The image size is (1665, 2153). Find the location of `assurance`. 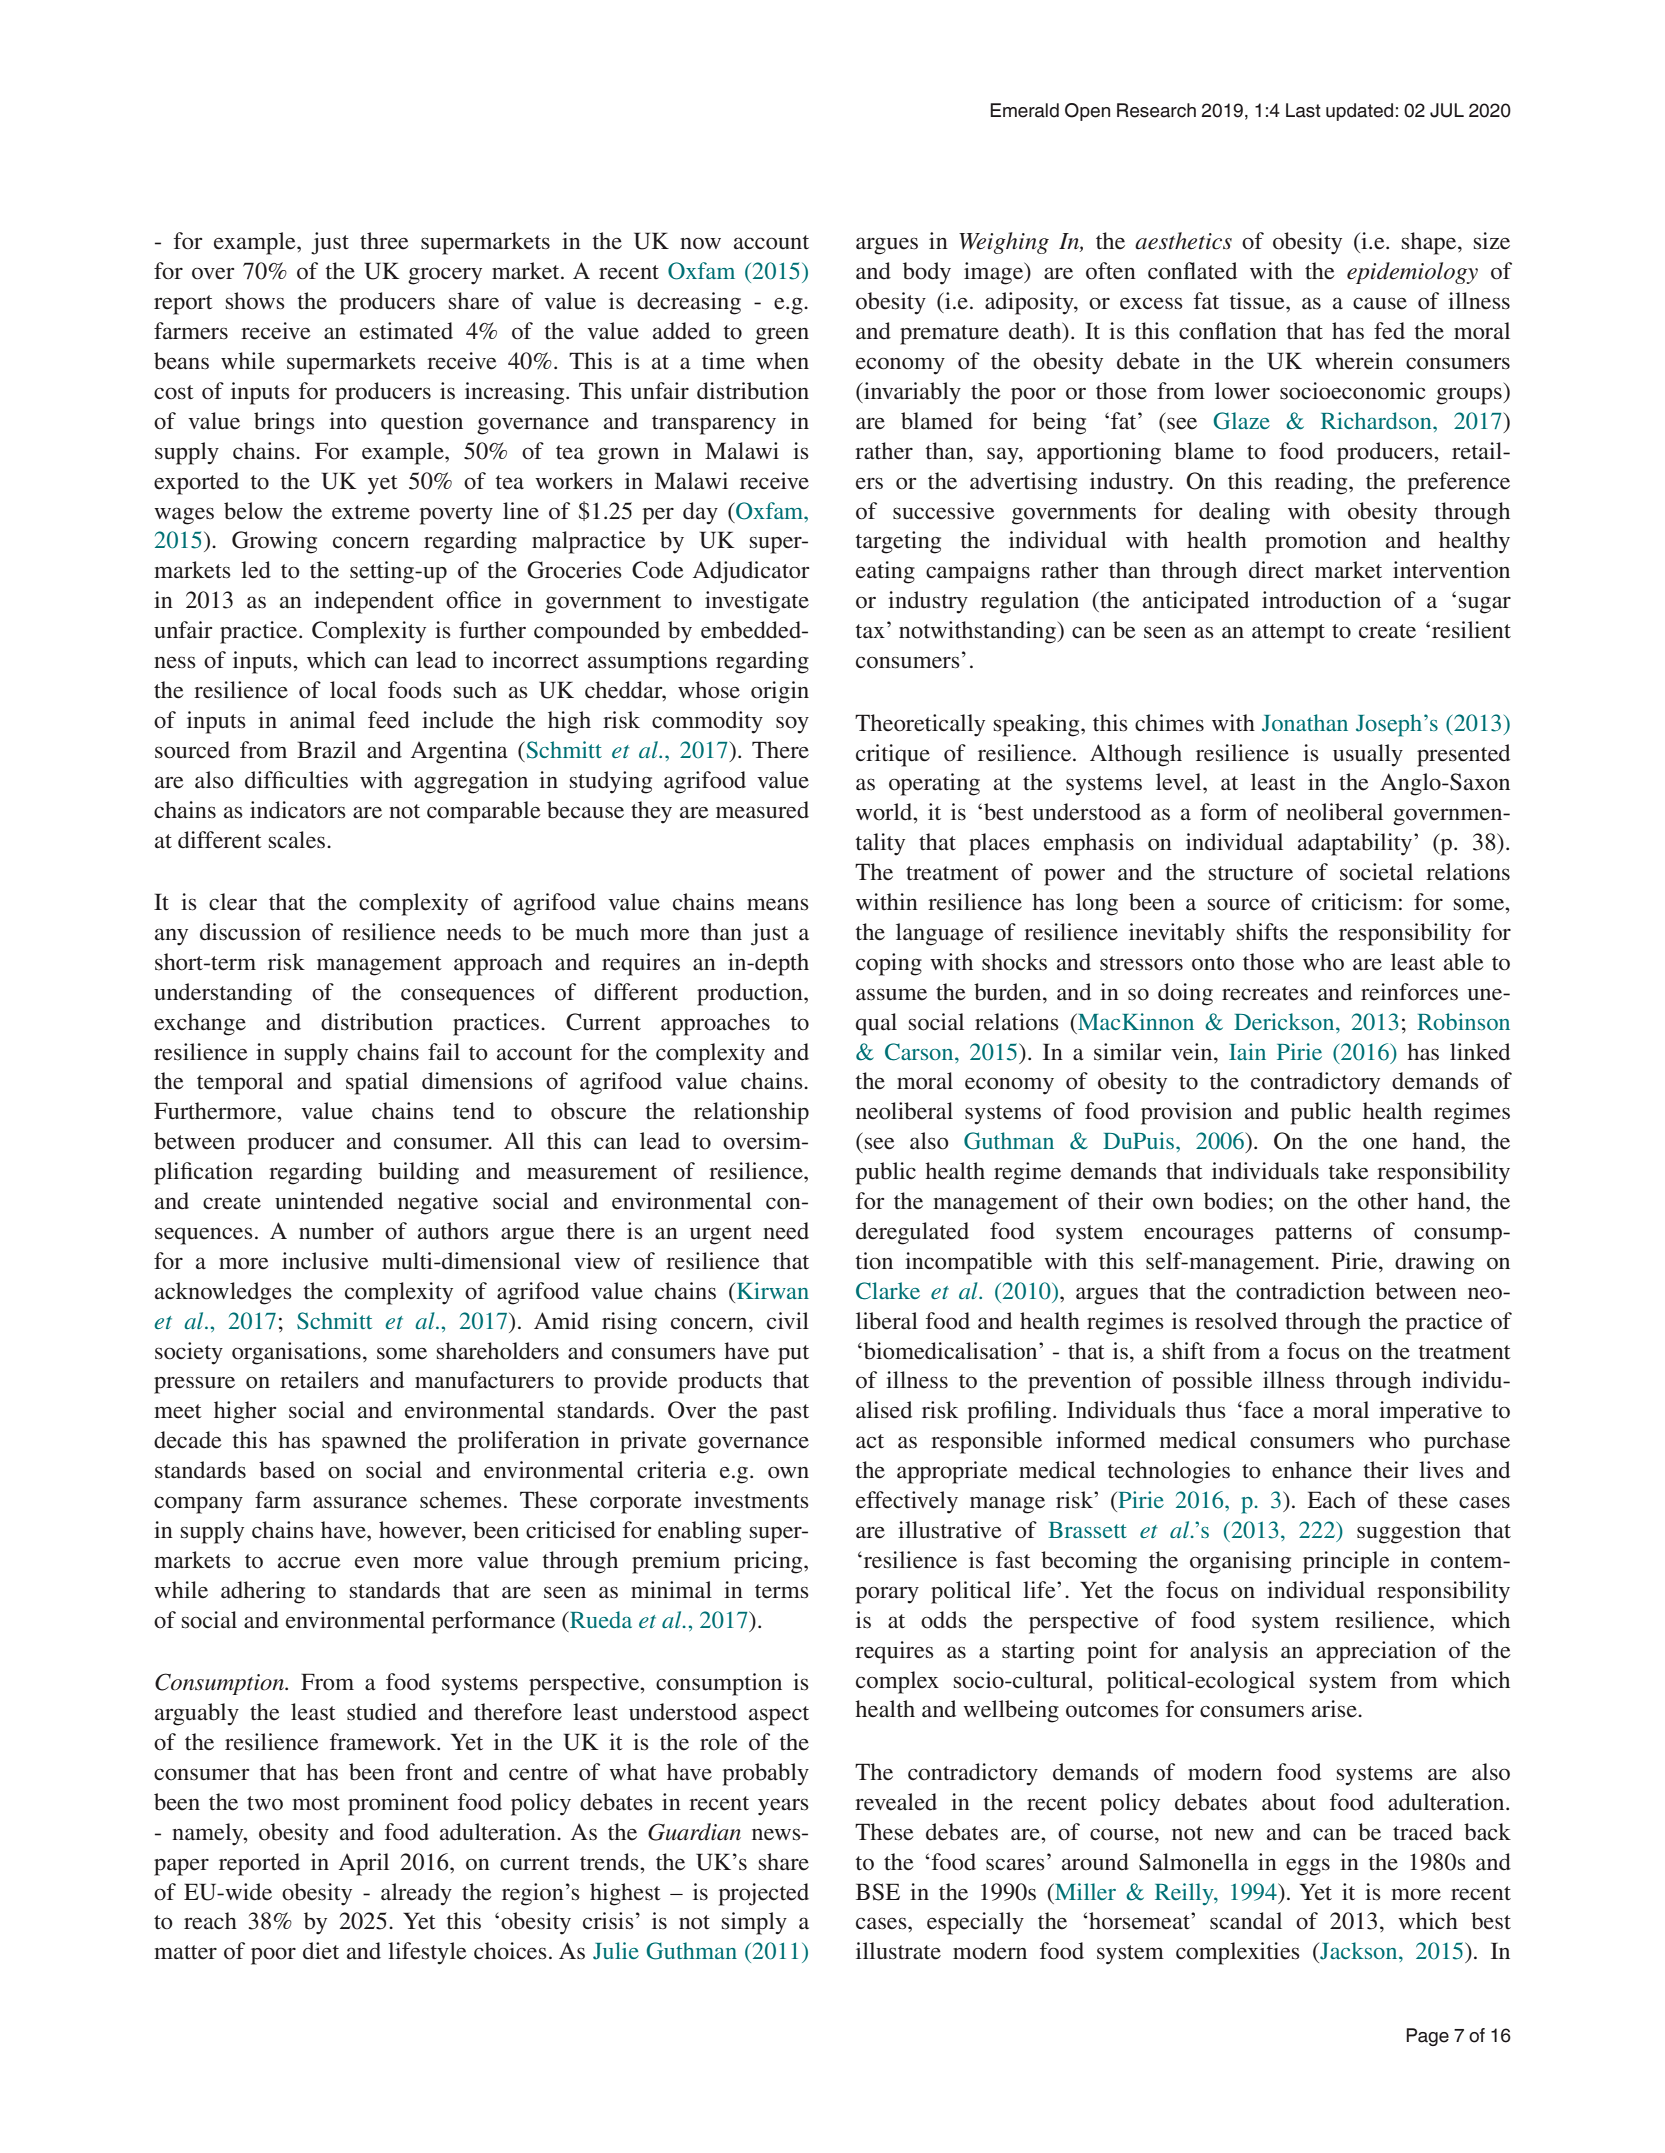

assurance is located at coordinates (360, 1502).
